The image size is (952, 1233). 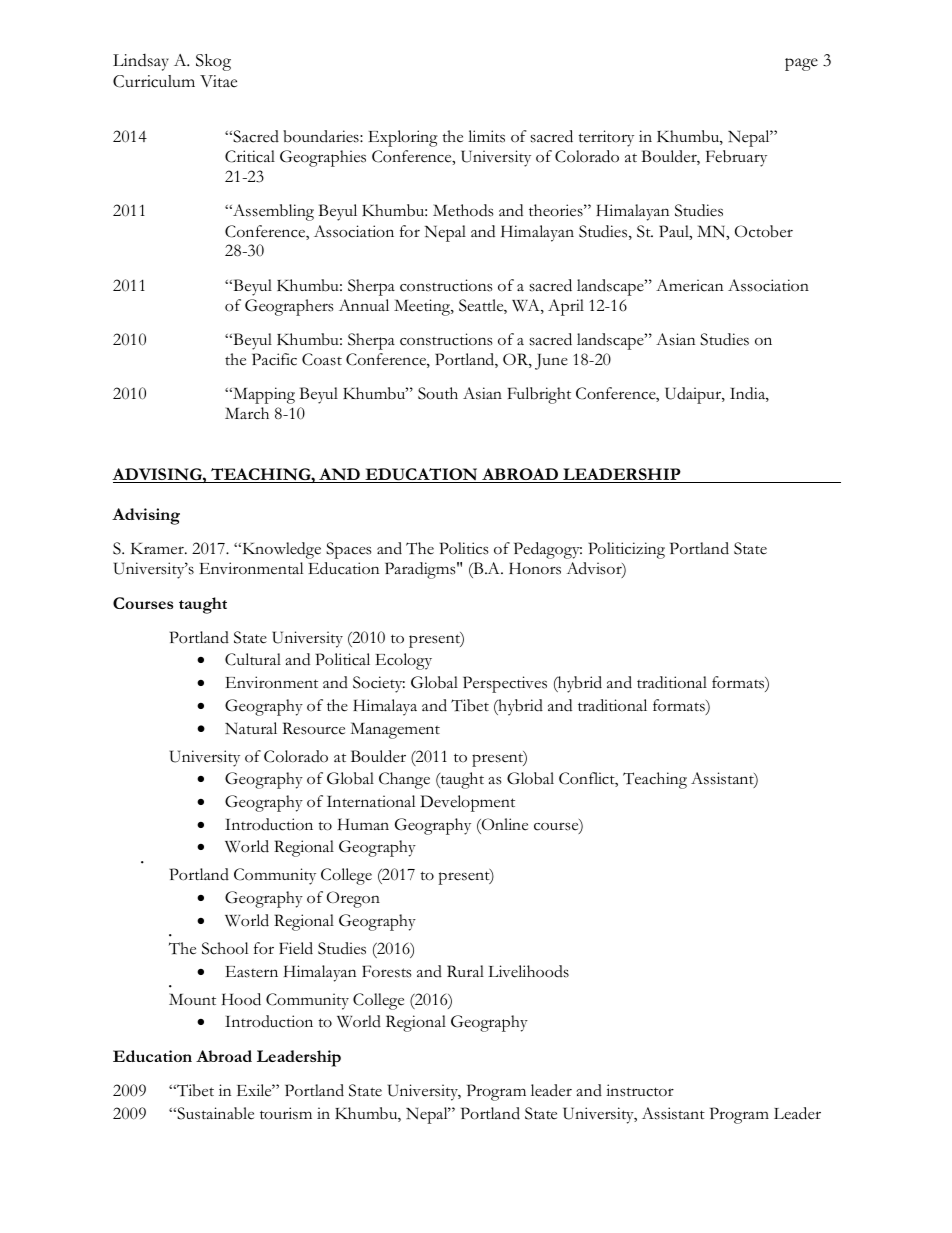 I want to click on Rural, so click(x=465, y=971).
